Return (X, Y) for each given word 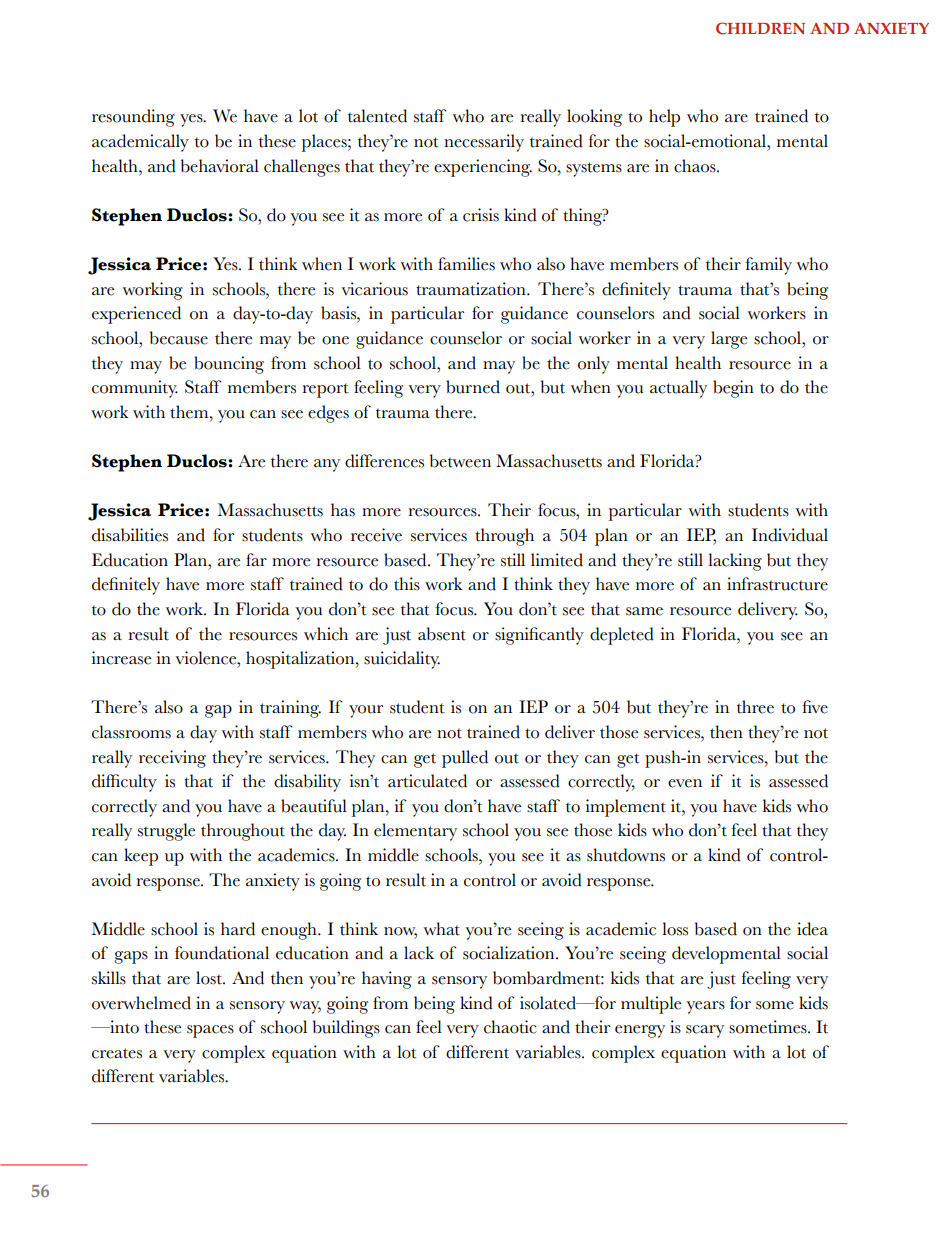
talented (377, 116)
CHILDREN (760, 28)
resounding (133, 118)
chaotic (510, 1027)
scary (705, 1031)
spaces (210, 1031)
